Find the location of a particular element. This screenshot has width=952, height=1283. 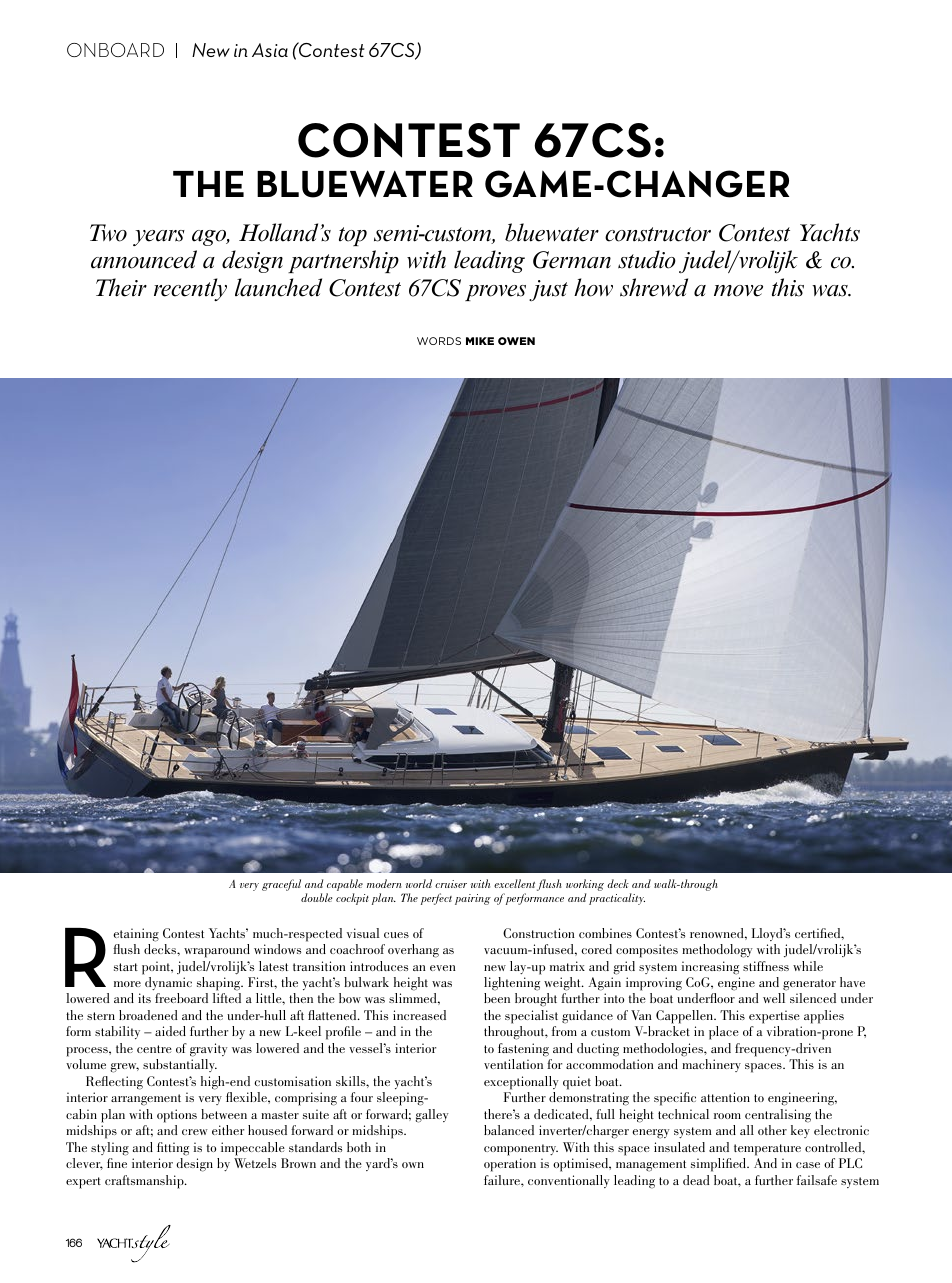

working is located at coordinates (585, 886).
